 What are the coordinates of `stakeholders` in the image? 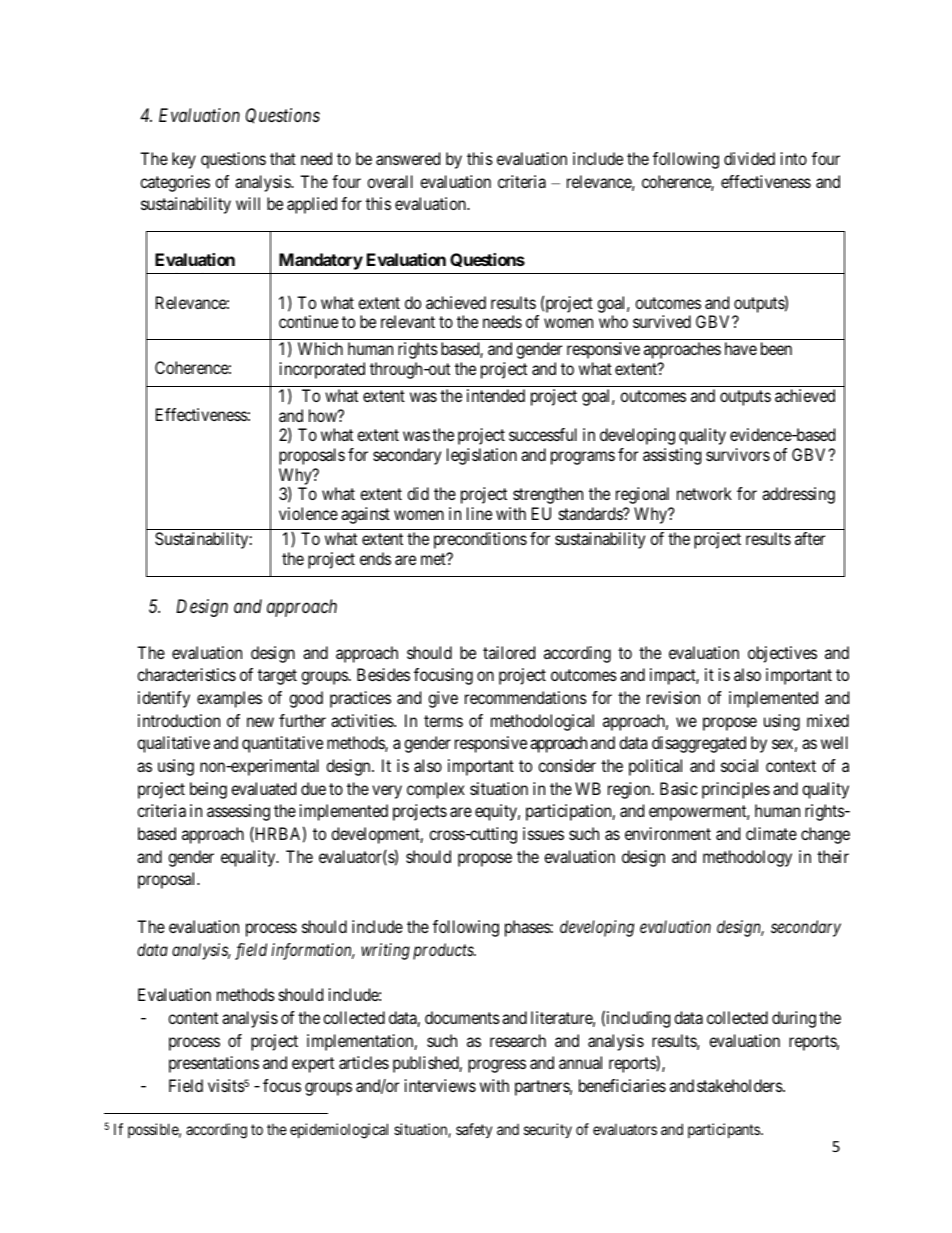 It's located at (740, 1085).
